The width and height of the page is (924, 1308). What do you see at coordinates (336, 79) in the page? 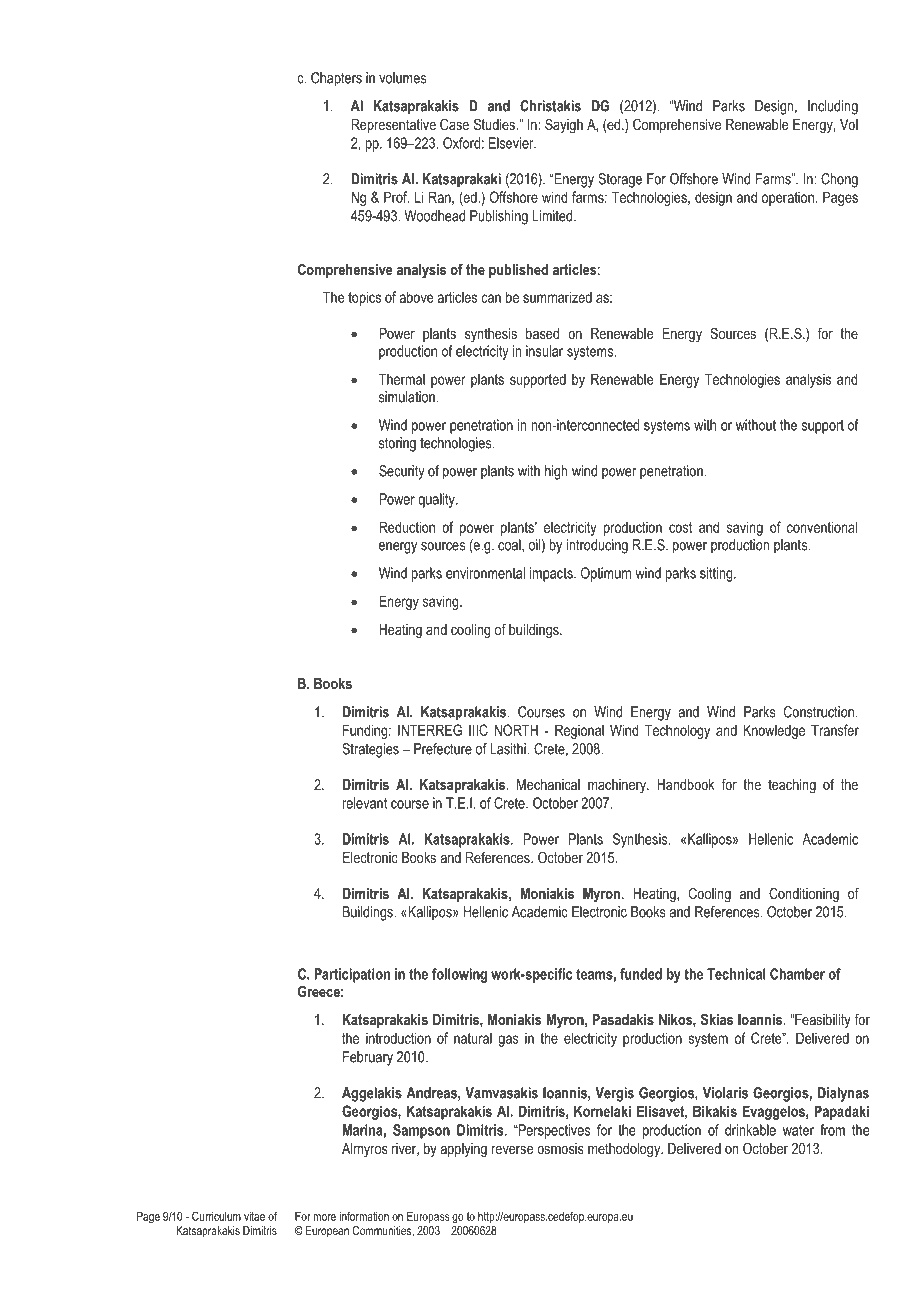
I see `Chapters` at bounding box center [336, 79].
